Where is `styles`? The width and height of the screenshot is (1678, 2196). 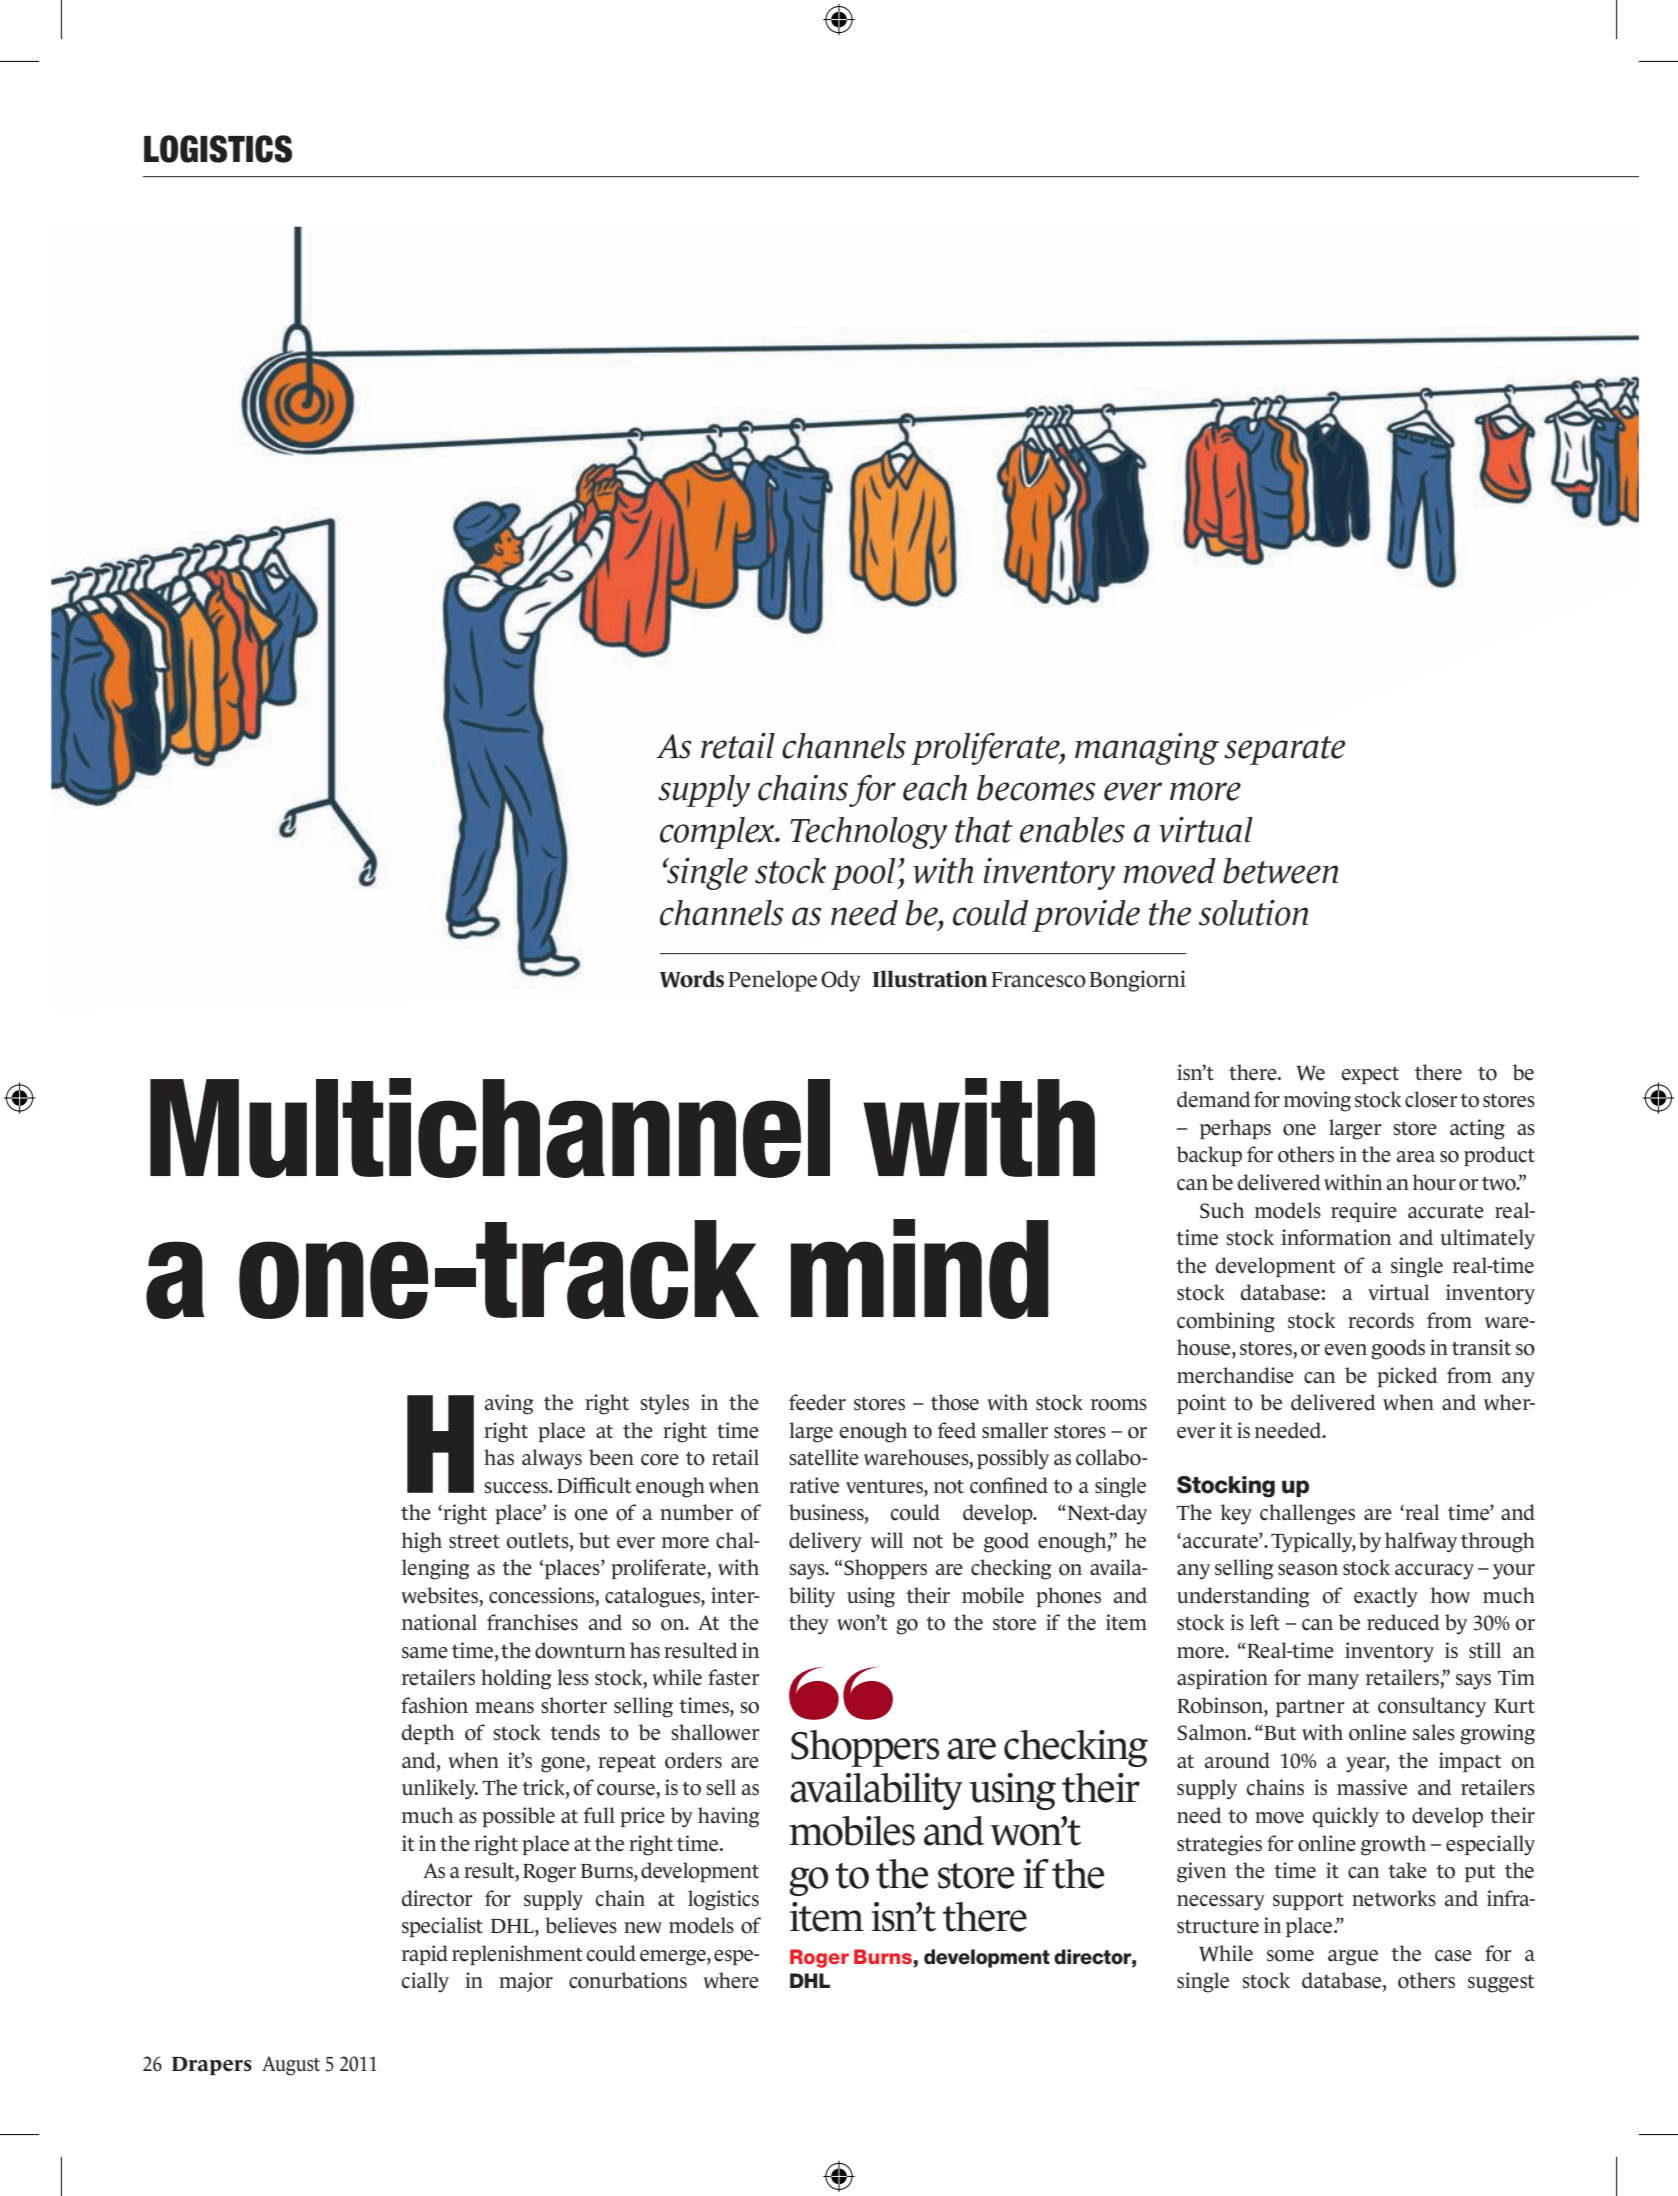
styles is located at coordinates (664, 1404).
